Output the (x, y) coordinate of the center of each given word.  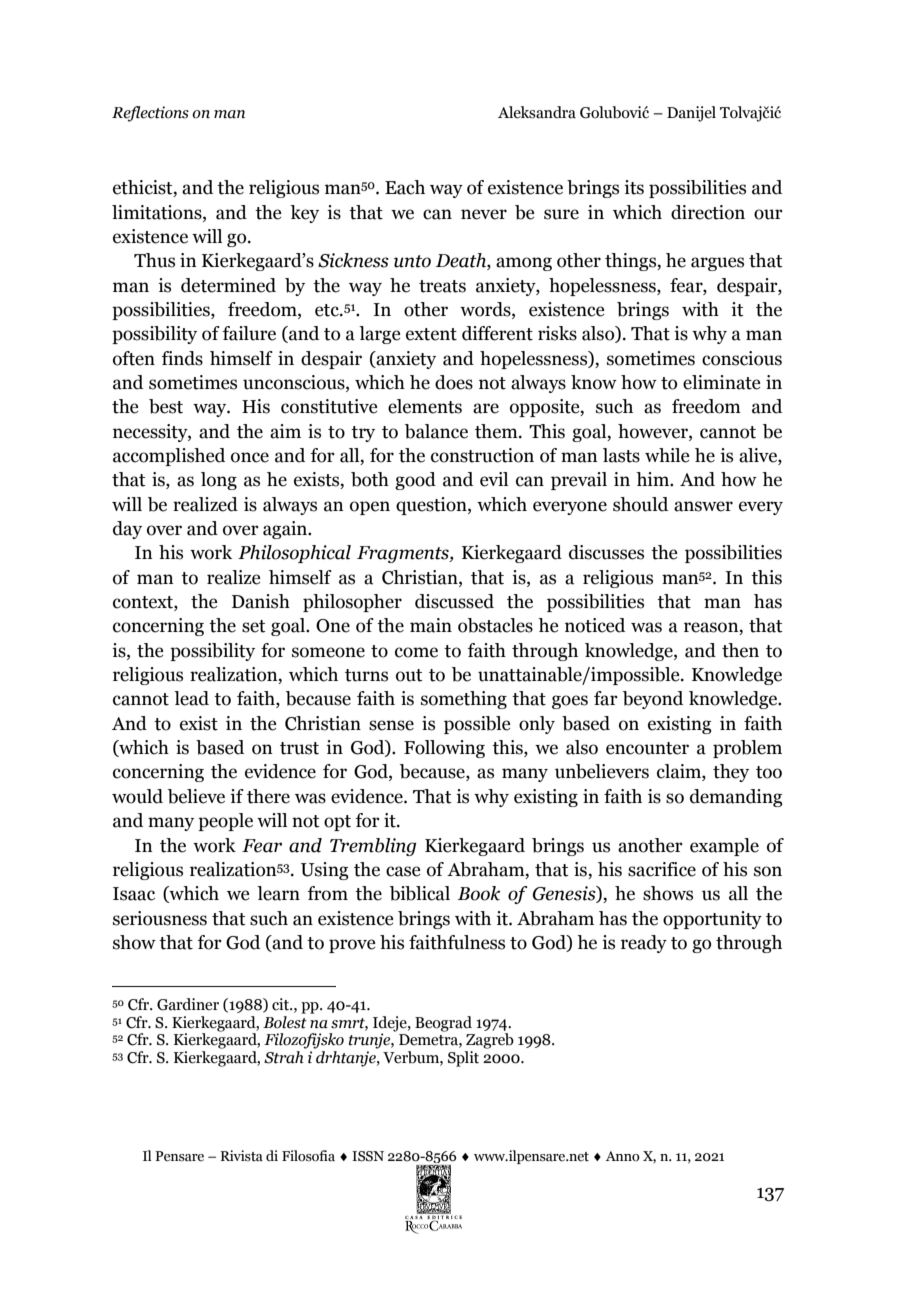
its (634, 187)
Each (405, 187)
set (254, 626)
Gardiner (188, 1004)
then (740, 650)
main (431, 625)
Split (463, 1059)
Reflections (150, 114)
